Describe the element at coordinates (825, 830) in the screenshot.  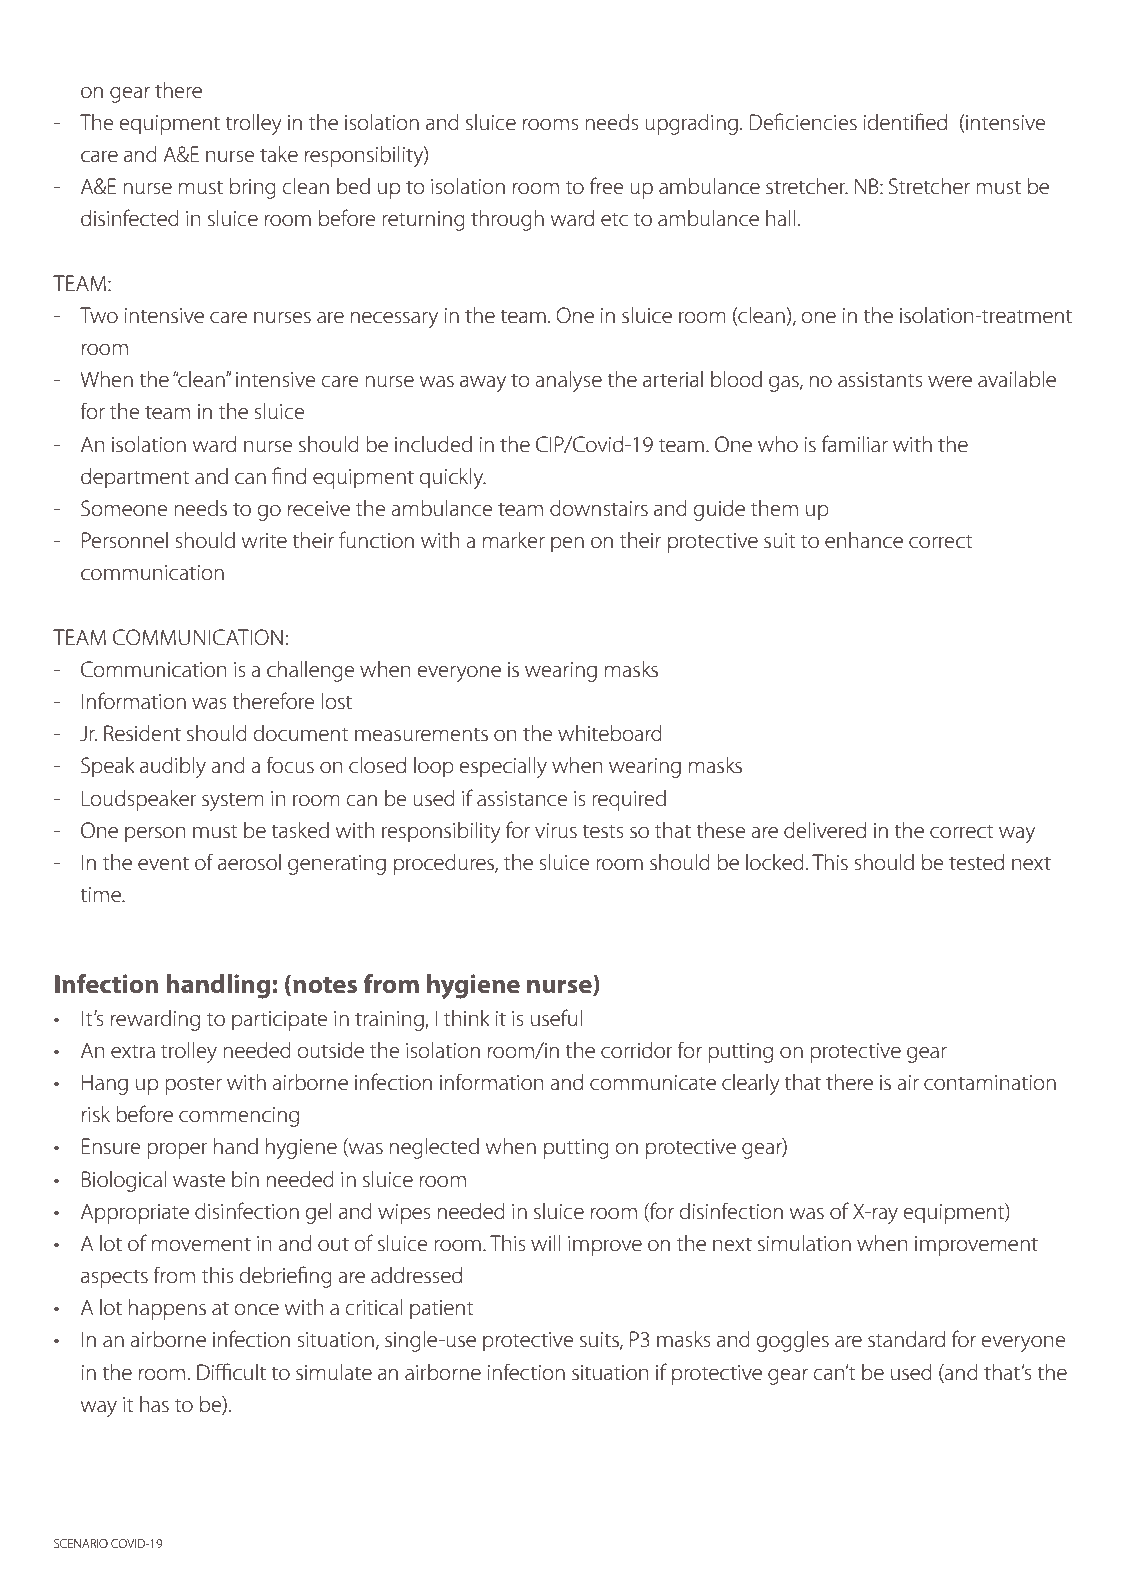
I see `delivered` at that location.
